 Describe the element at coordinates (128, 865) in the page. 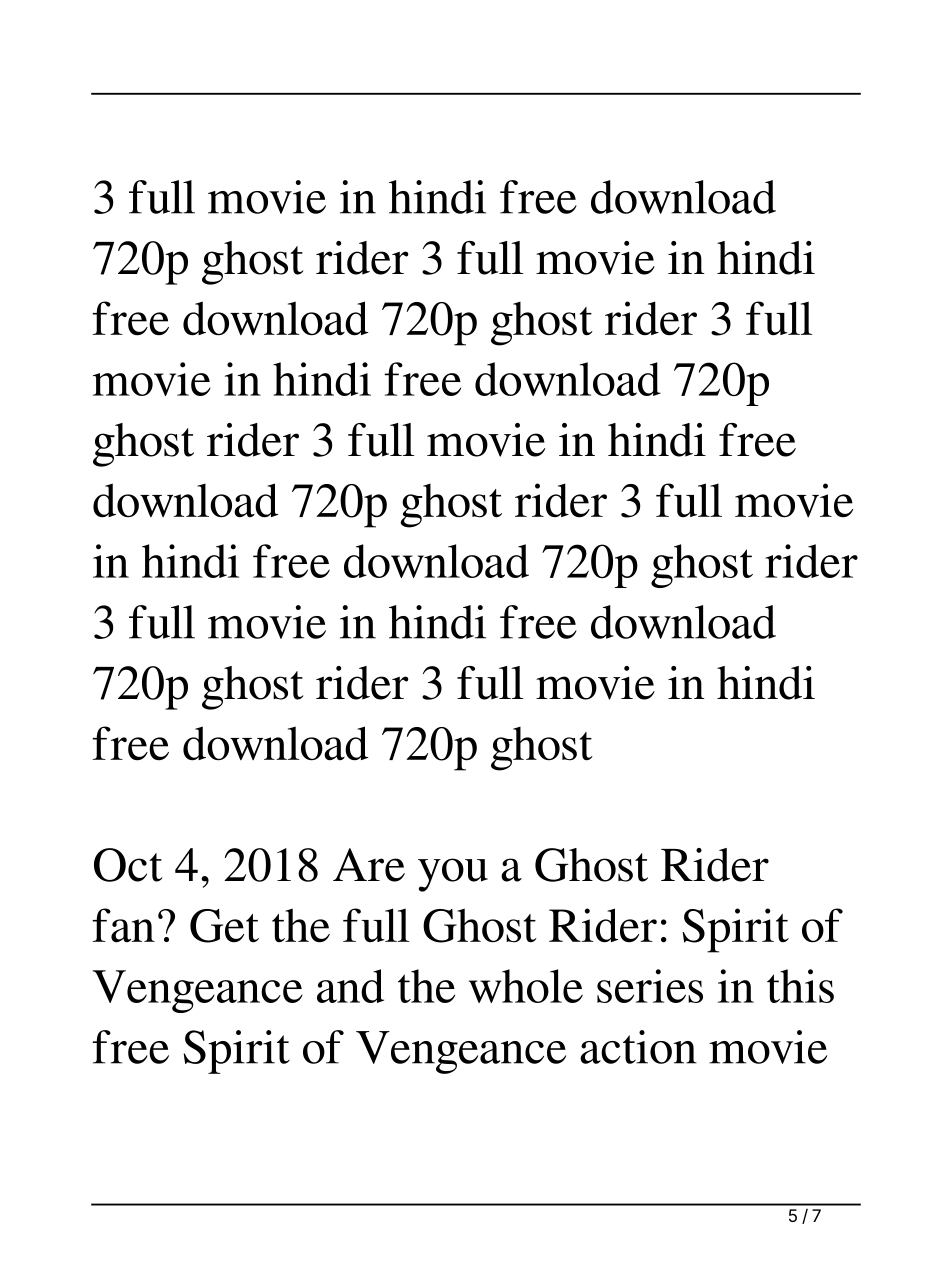

I see `Oct` at that location.
